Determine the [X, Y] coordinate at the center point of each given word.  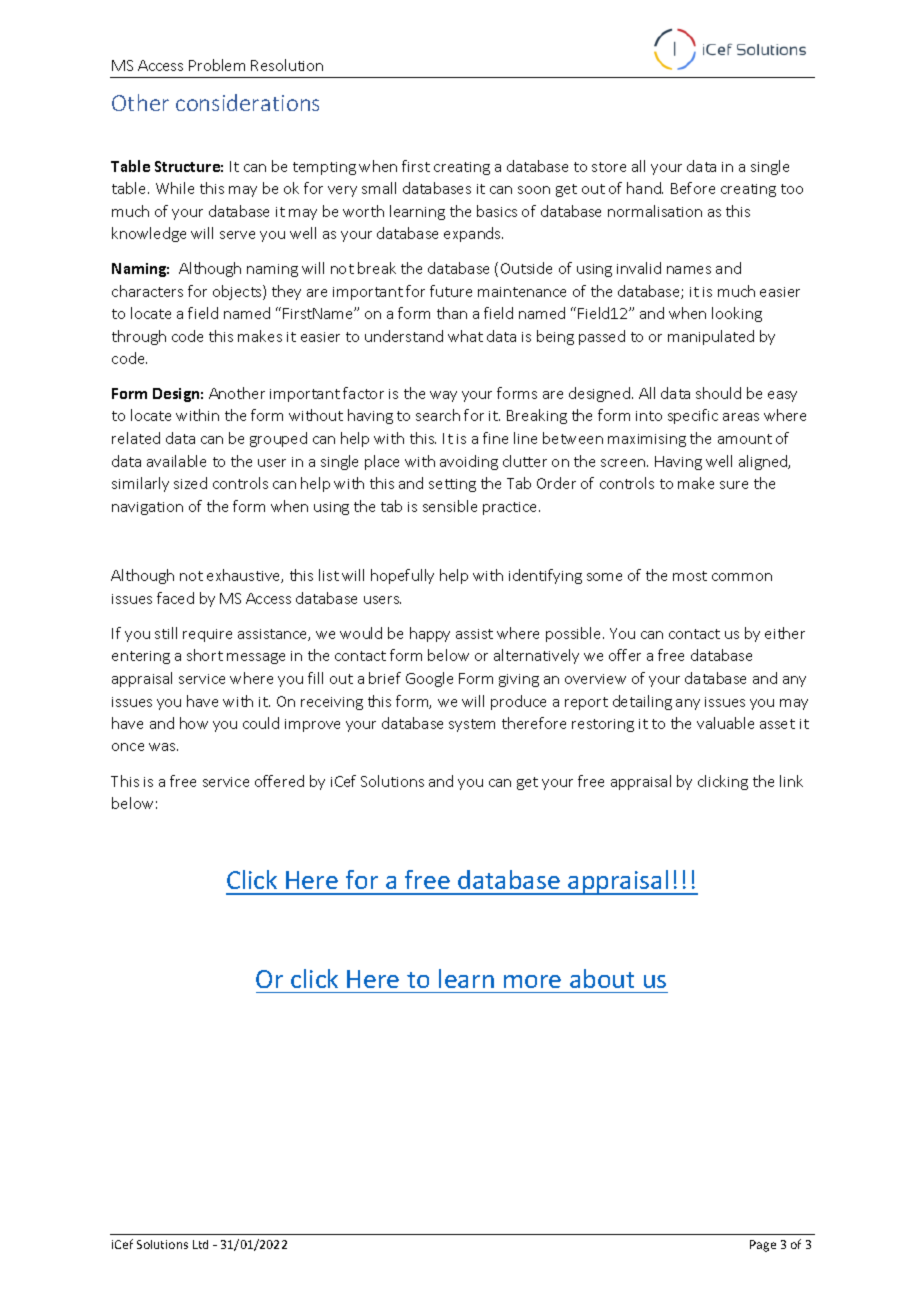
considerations [247, 102]
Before [693, 188]
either [785, 633]
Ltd [200, 1244]
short [205, 655]
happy [430, 634]
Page [763, 1246]
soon [534, 190]
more [532, 981]
